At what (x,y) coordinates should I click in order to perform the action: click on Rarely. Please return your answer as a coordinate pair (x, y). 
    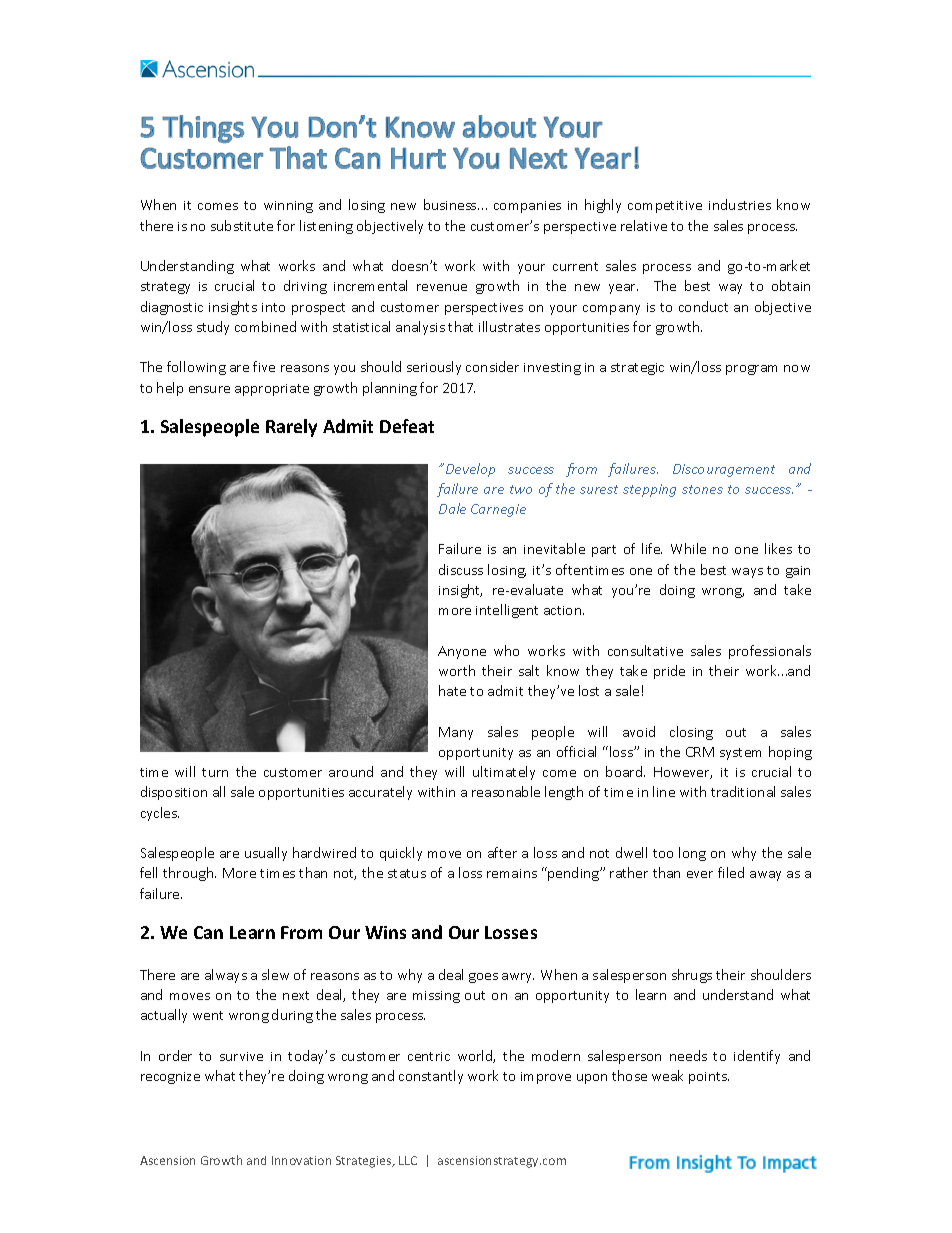
    Looking at the image, I should click on (291, 428).
